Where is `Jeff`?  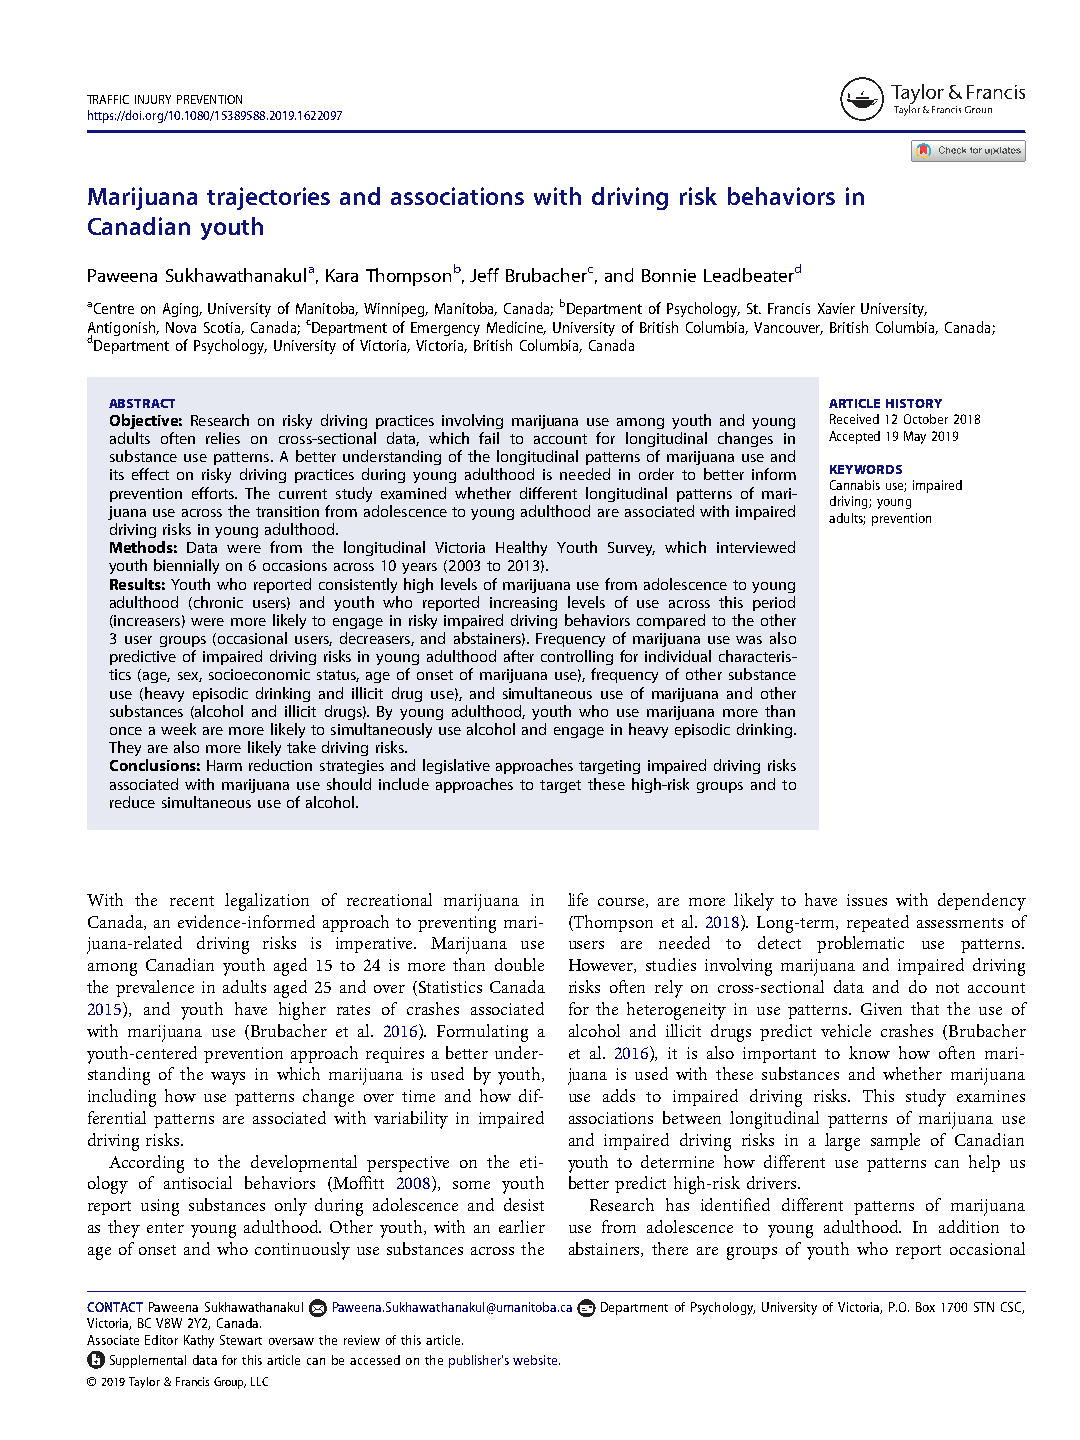 Jeff is located at coordinates (484, 275).
